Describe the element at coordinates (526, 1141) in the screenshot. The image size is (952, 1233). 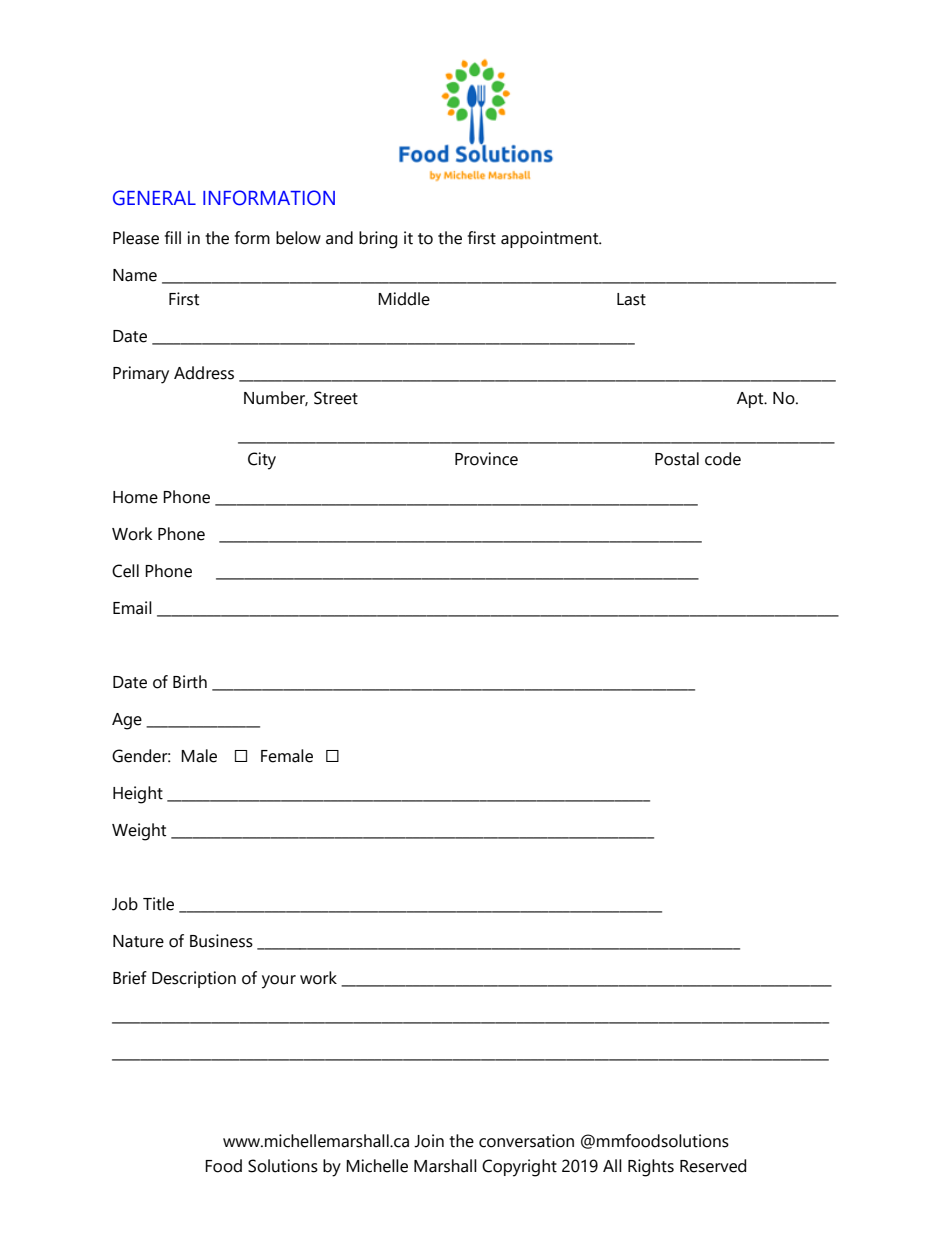
I see `conversation` at that location.
